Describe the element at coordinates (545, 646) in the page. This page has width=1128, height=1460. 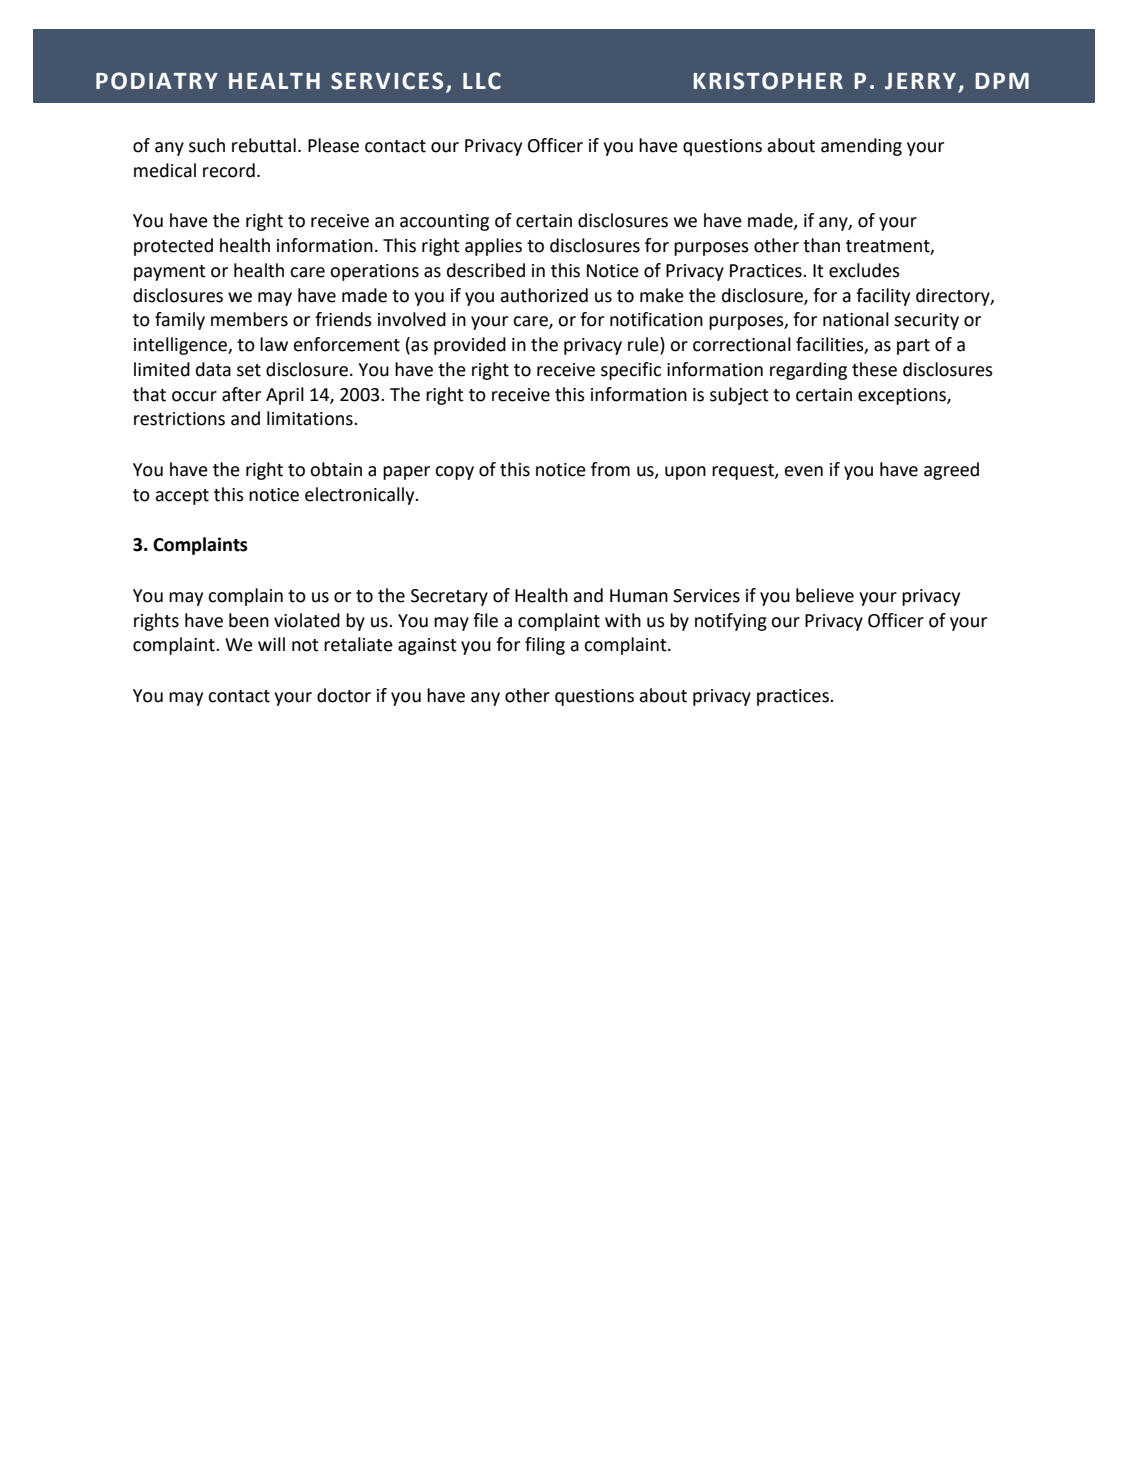
I see `filing` at that location.
